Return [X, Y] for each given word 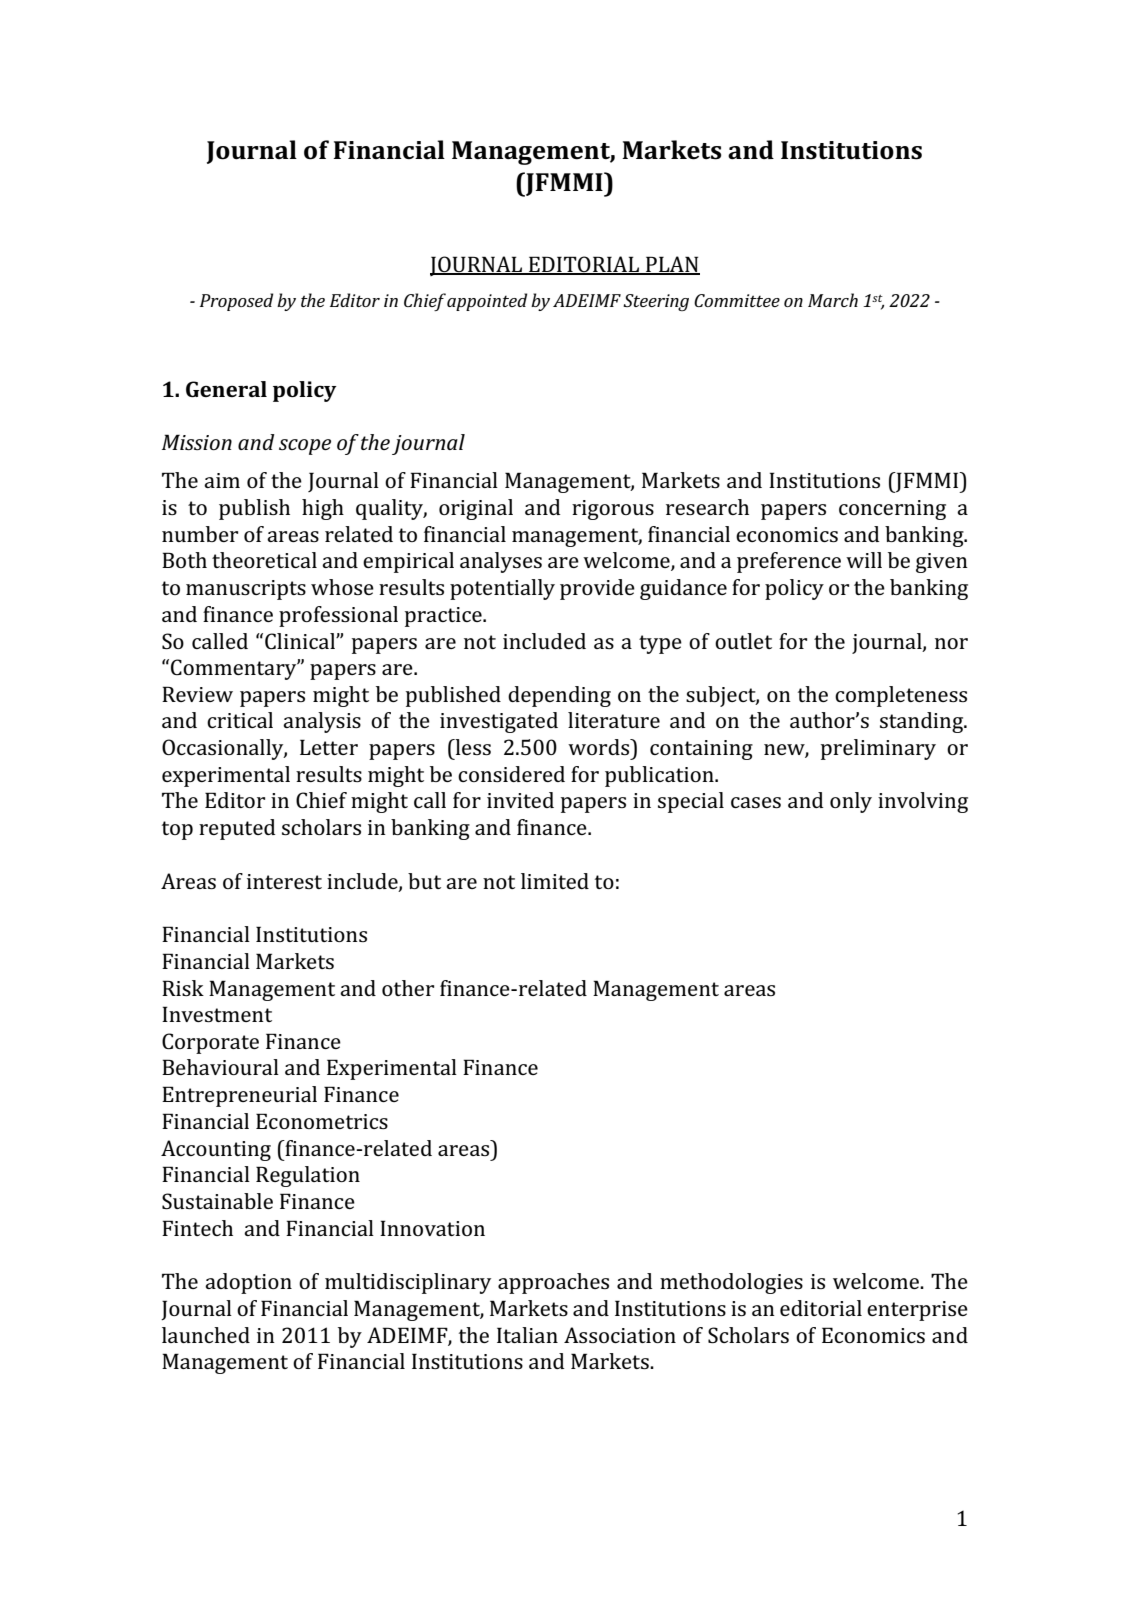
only [851, 802]
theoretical [264, 560]
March [833, 300]
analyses [501, 562]
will [864, 560]
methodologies [731, 1283]
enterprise [917, 1311]
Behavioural [220, 1067]
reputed [237, 829]
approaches [553, 1283]
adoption [248, 1283]
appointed [487, 302]
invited [520, 800]
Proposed [236, 302]
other [408, 988]
